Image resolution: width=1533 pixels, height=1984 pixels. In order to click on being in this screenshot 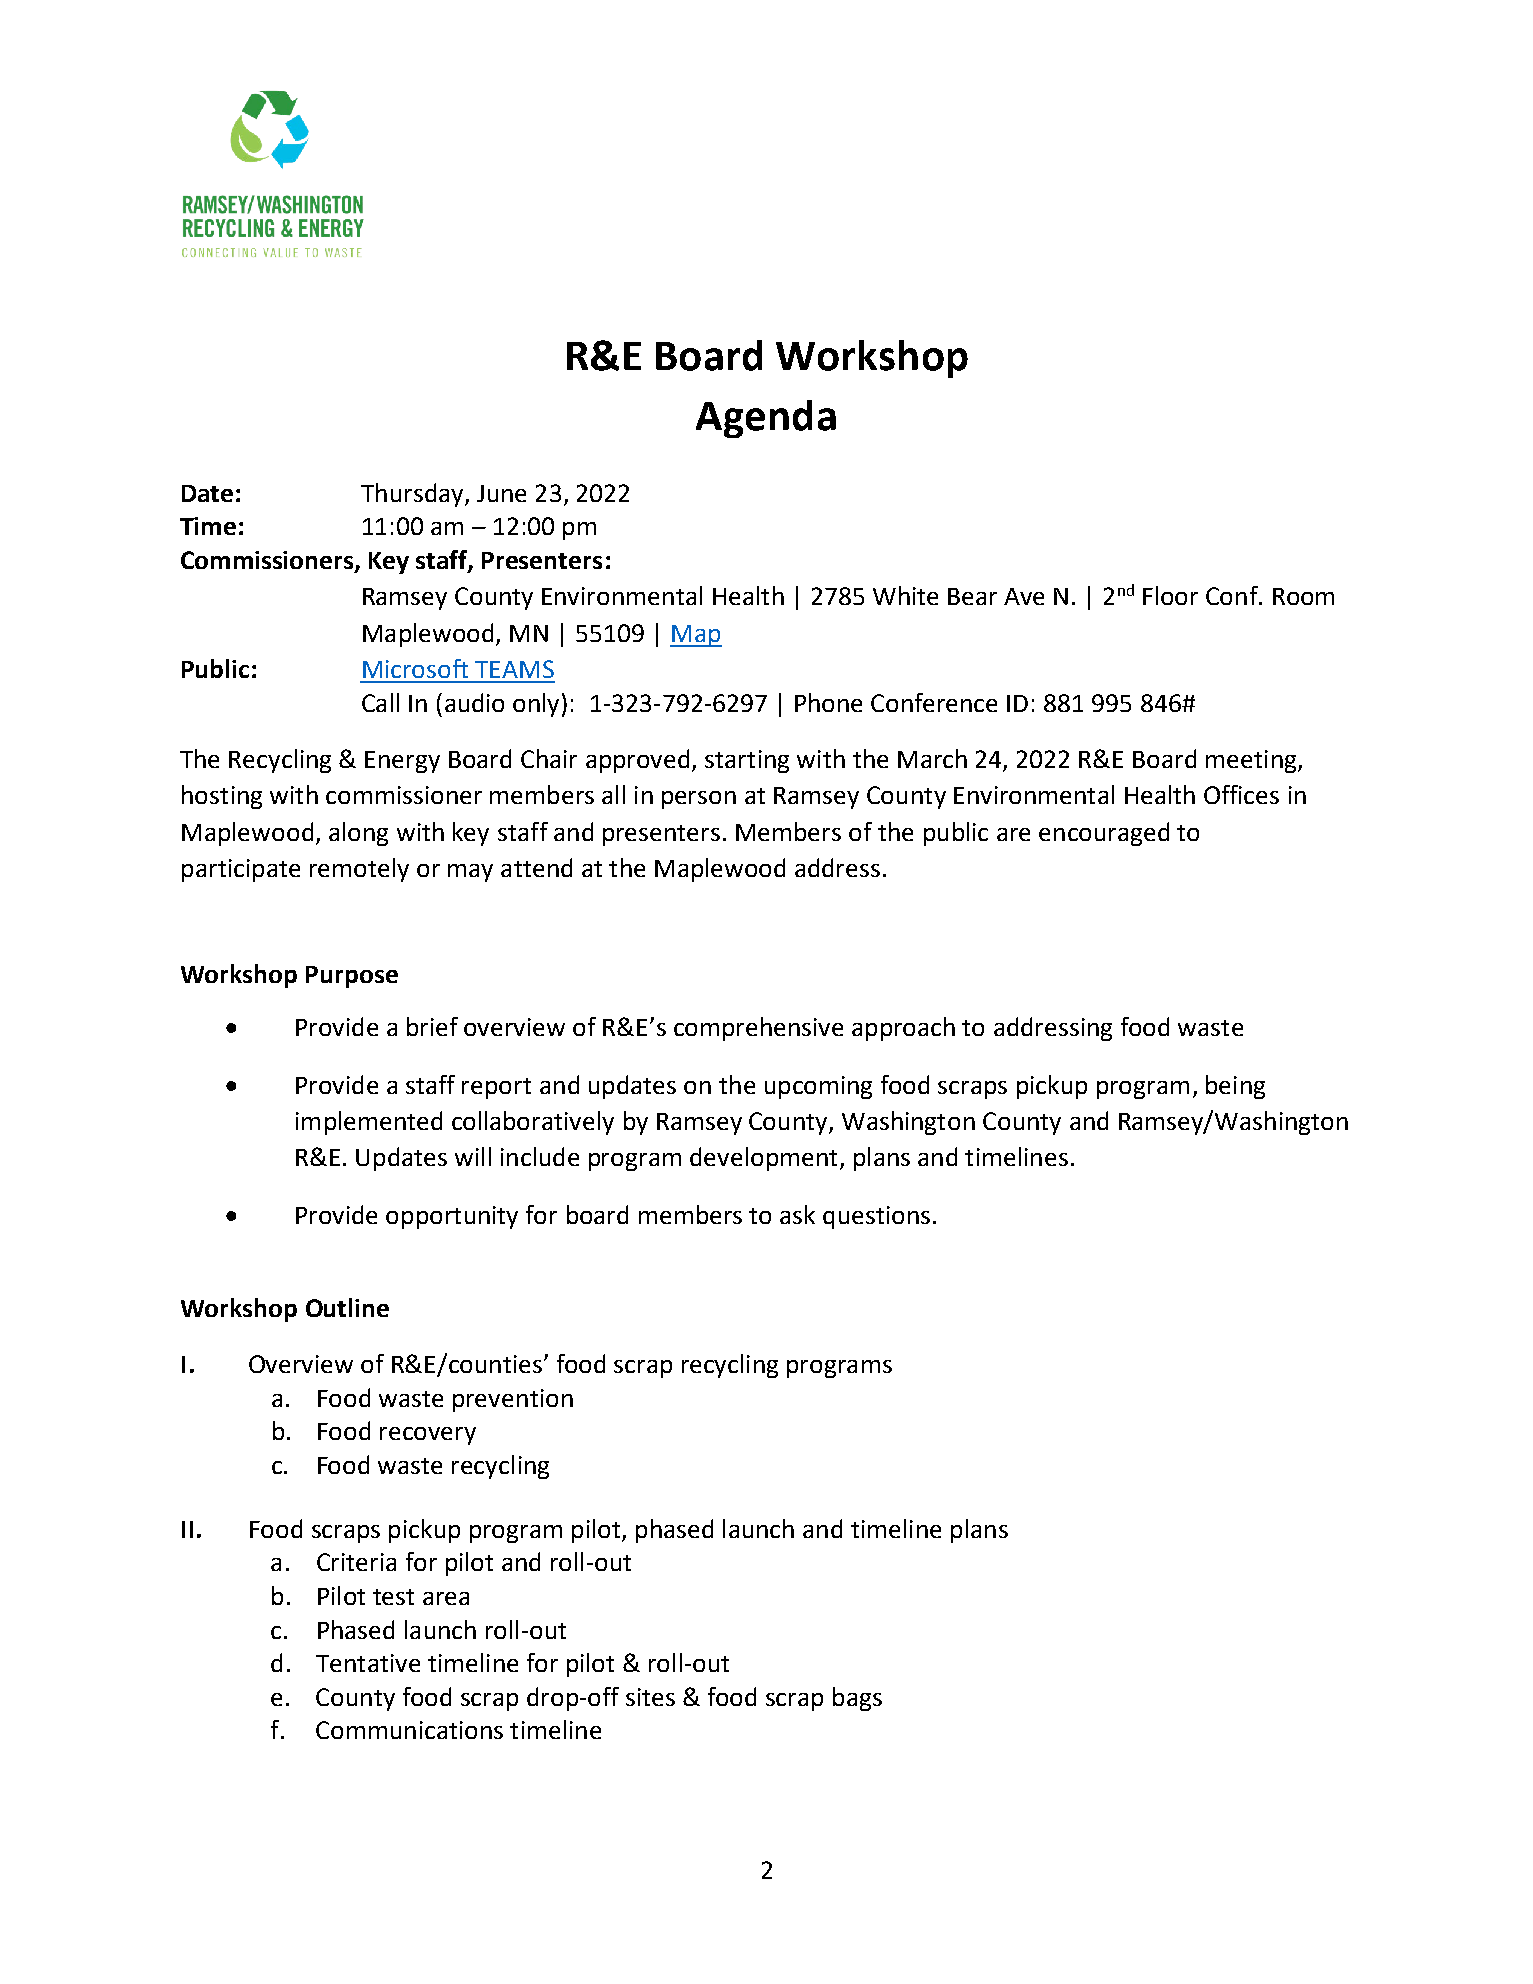, I will do `click(1235, 1087)`.
